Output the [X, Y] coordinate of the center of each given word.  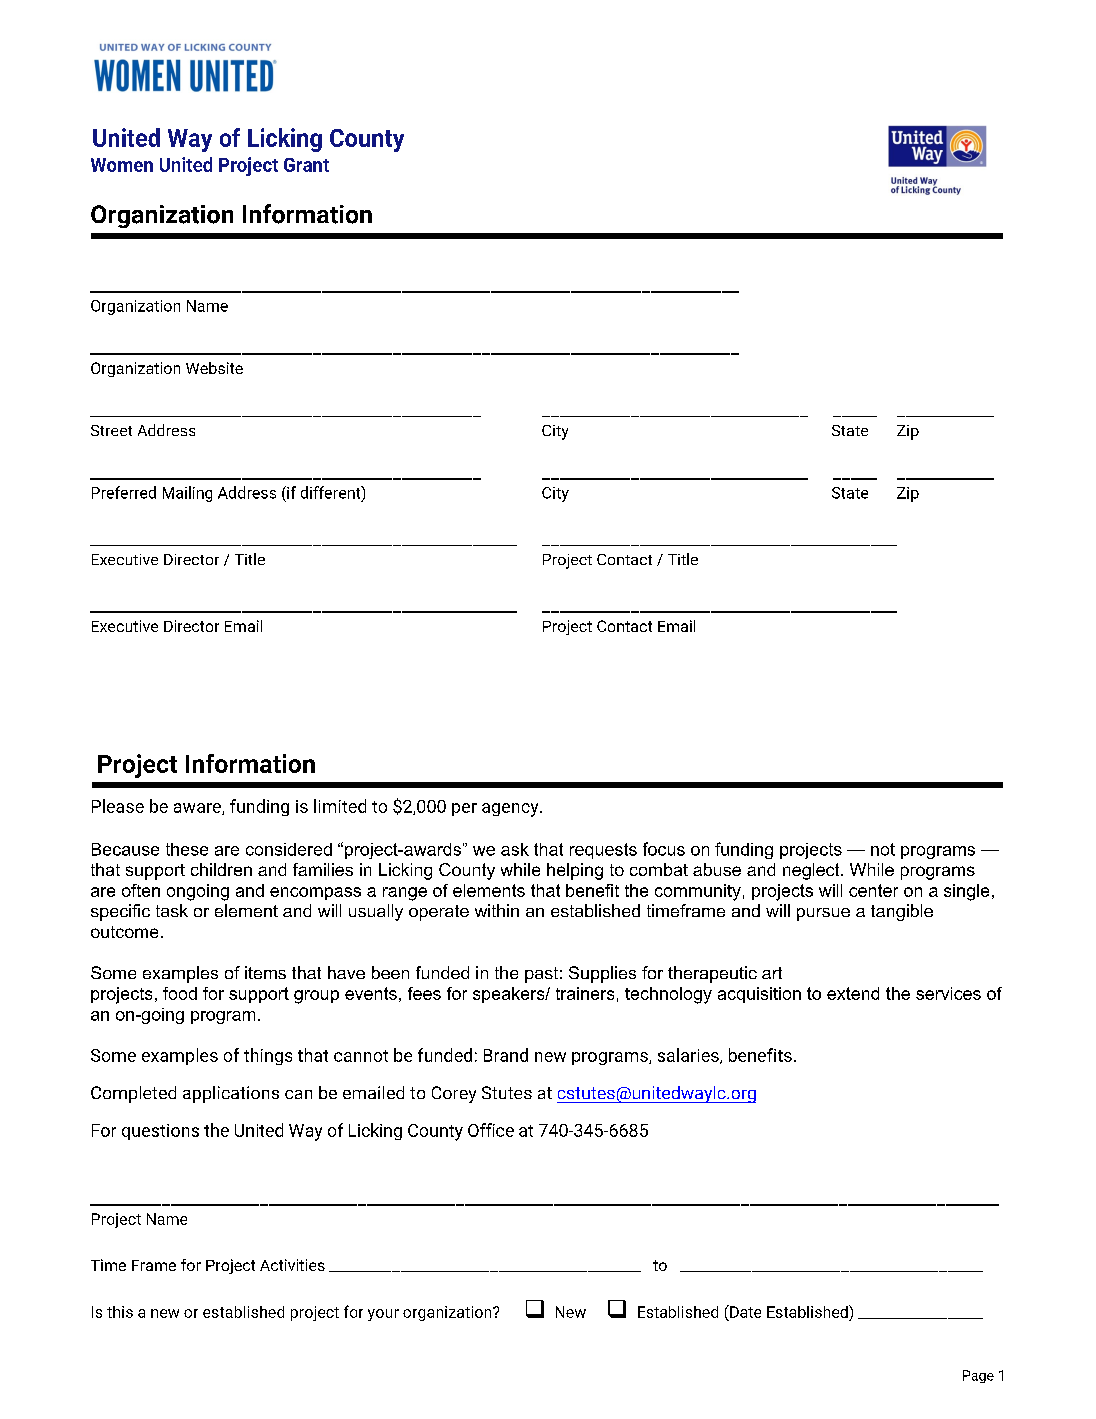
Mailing [187, 494]
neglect [812, 871]
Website [214, 368]
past [541, 975]
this [120, 1312]
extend [853, 993]
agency [511, 810]
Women [122, 165]
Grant [306, 165]
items [265, 972]
